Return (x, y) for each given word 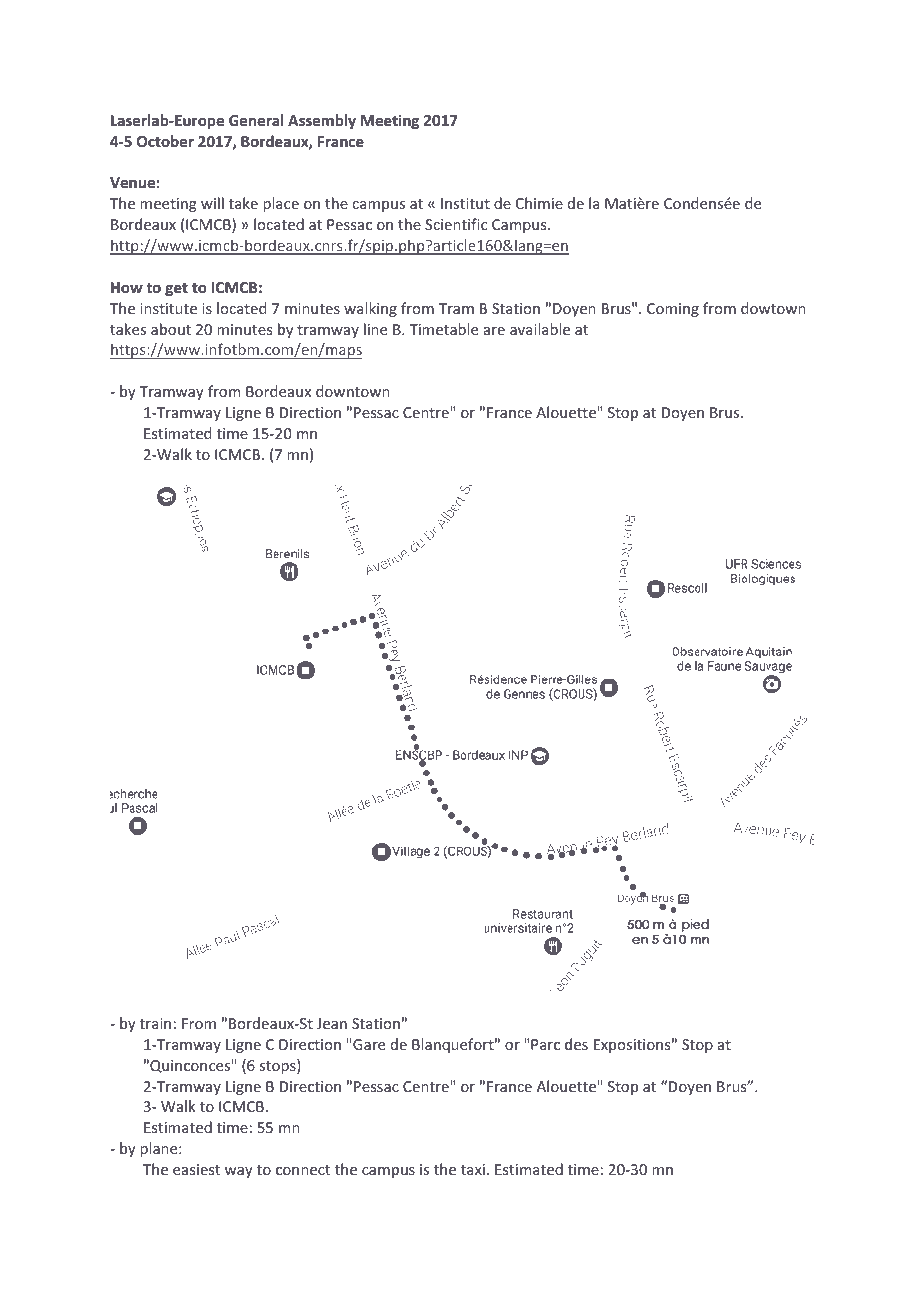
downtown (353, 391)
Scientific (456, 224)
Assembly (322, 121)
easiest (196, 1169)
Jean (332, 1023)
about (171, 329)
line (375, 329)
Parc (545, 1044)
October (165, 141)
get (176, 289)
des (576, 1044)
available (540, 329)
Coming (673, 310)
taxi (473, 1169)
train (155, 1023)
